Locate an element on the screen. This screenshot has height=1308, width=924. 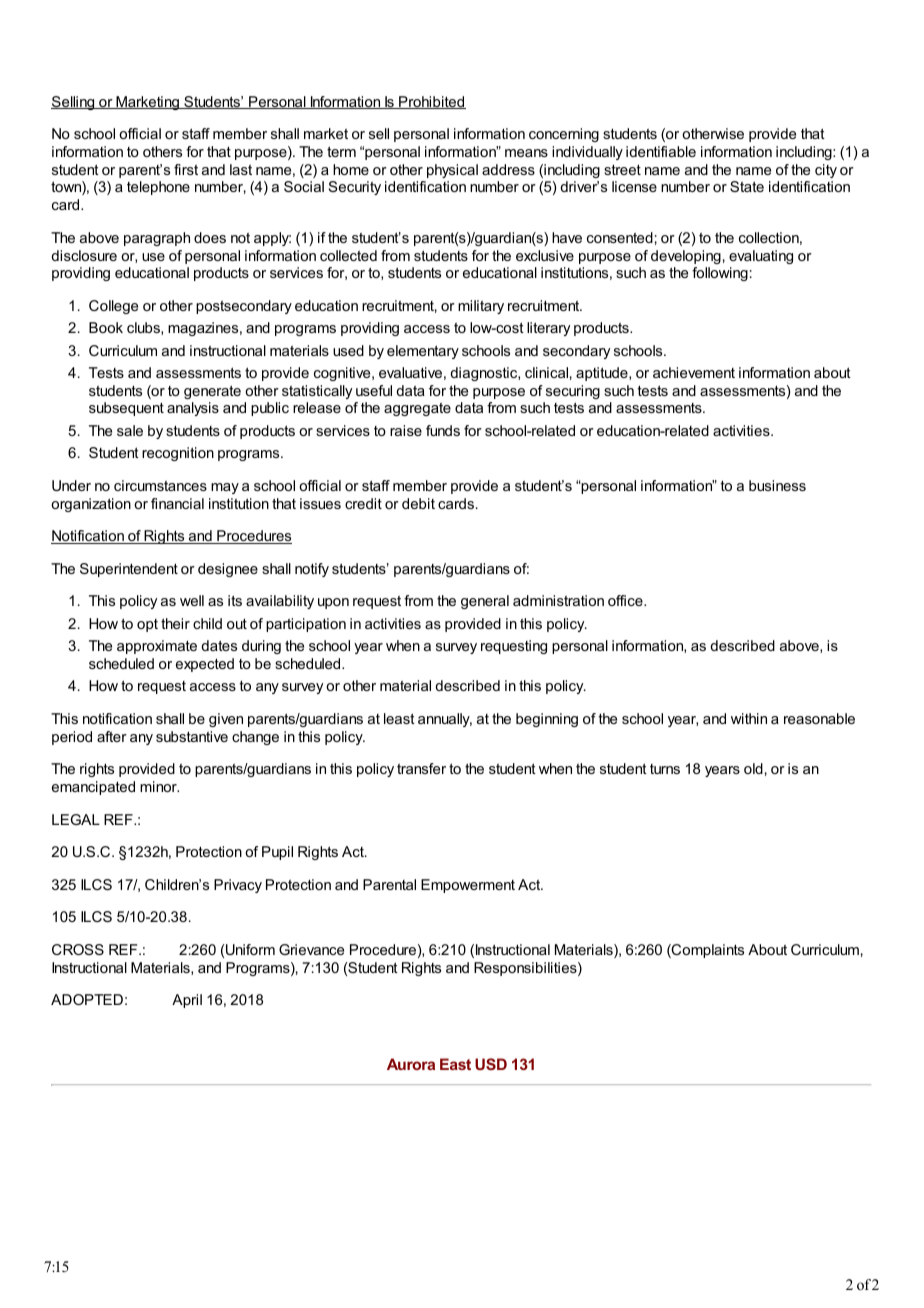
within is located at coordinates (749, 718).
